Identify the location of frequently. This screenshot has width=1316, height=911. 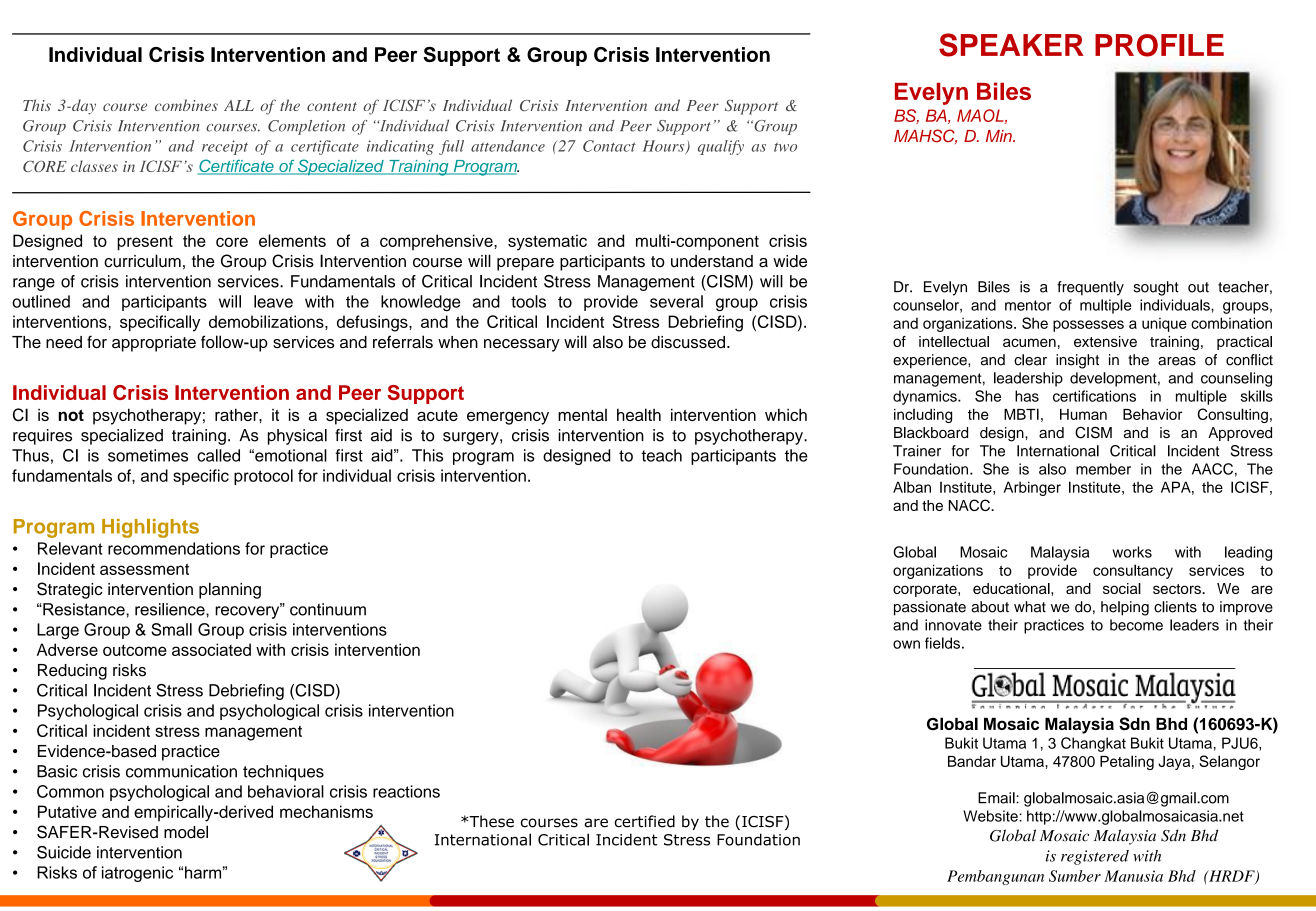
(1090, 288).
